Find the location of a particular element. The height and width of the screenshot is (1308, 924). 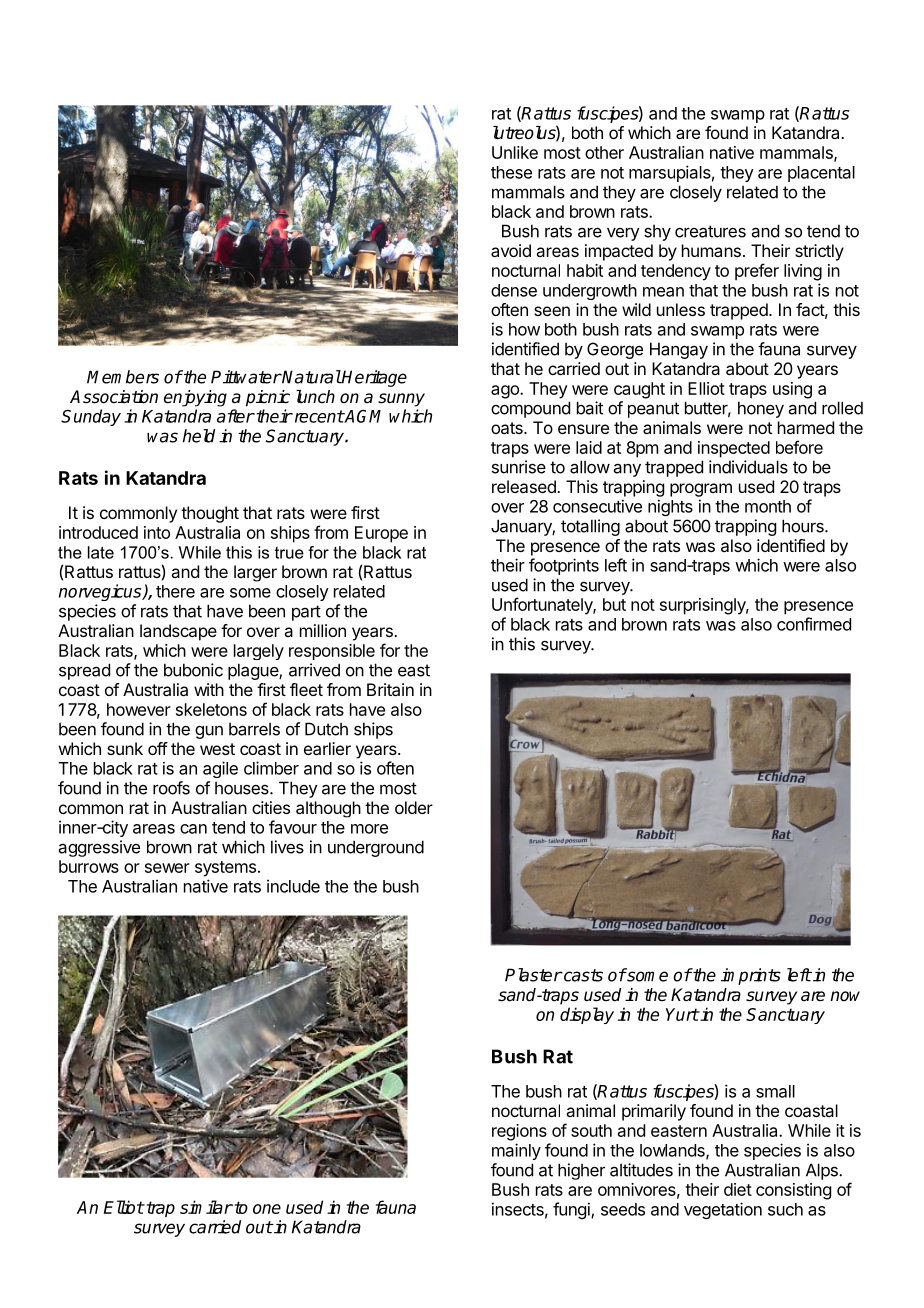

these is located at coordinates (511, 172).
